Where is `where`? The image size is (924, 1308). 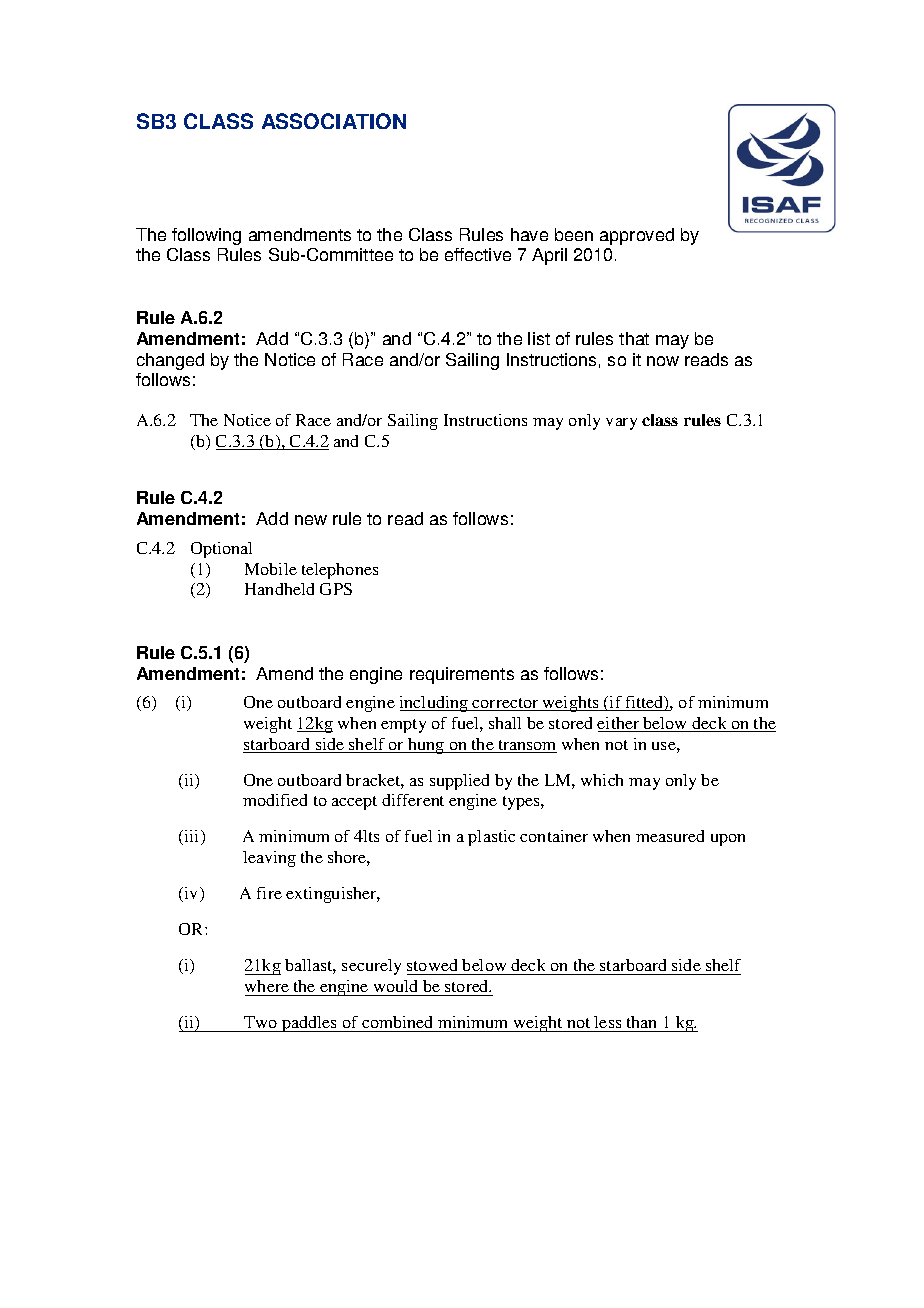
where is located at coordinates (267, 986).
